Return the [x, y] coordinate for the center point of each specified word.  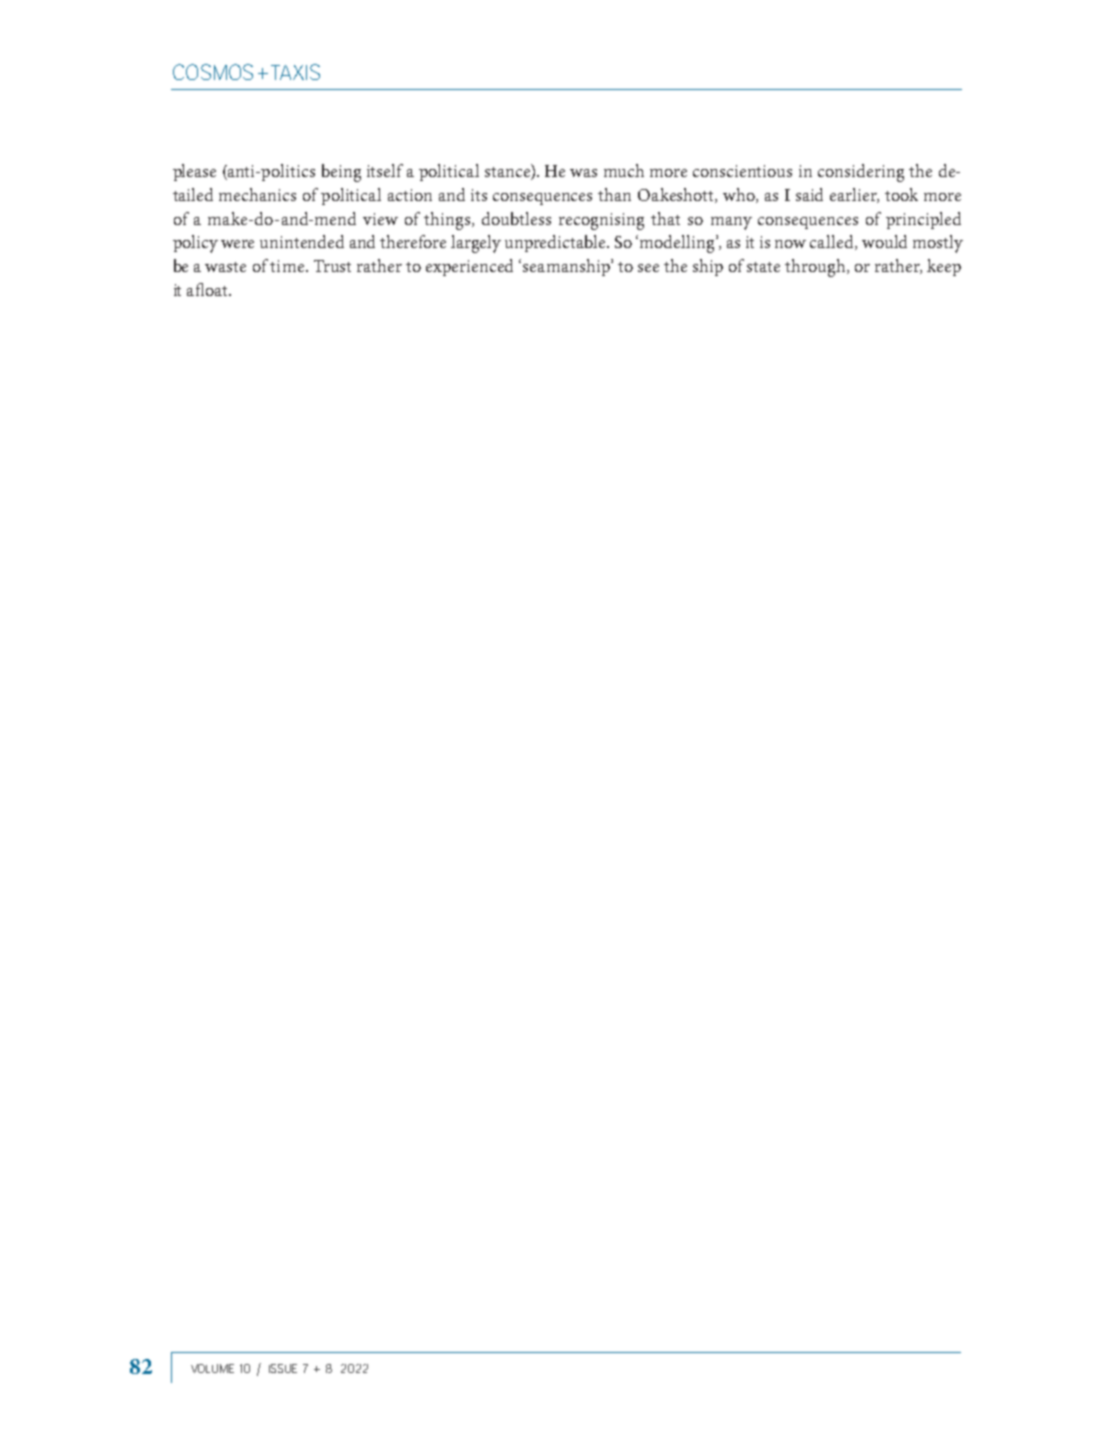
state [763, 267]
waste [225, 267]
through [816, 268]
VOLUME [212, 1368]
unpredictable [556, 243]
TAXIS [295, 72]
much [624, 170]
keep [944, 267]
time [287, 266]
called [833, 242]
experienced [469, 267]
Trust [332, 266]
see [648, 268]
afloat [208, 289]
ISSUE [283, 1368]
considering [861, 173]
